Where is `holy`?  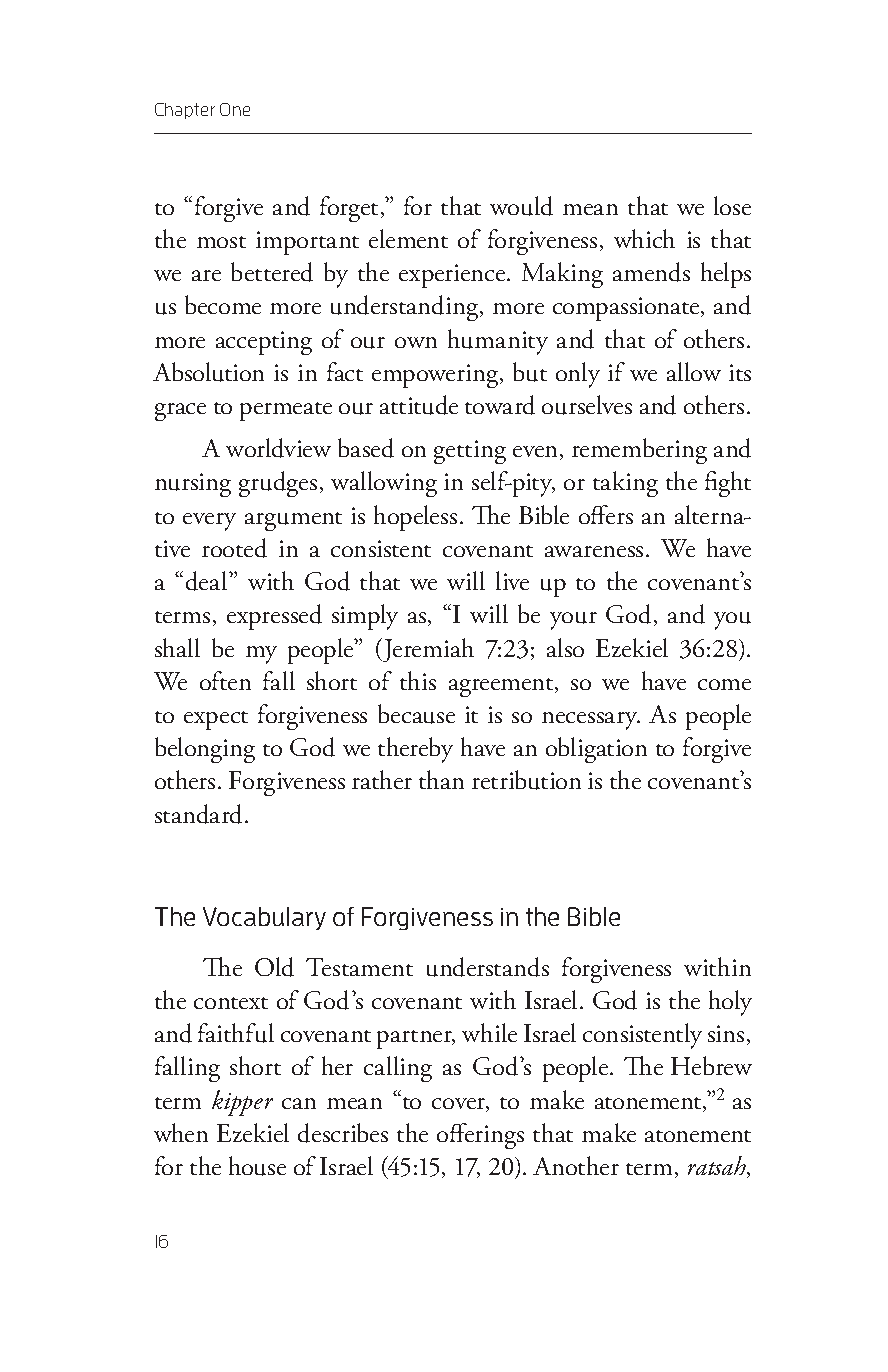 holy is located at coordinates (730, 1003).
